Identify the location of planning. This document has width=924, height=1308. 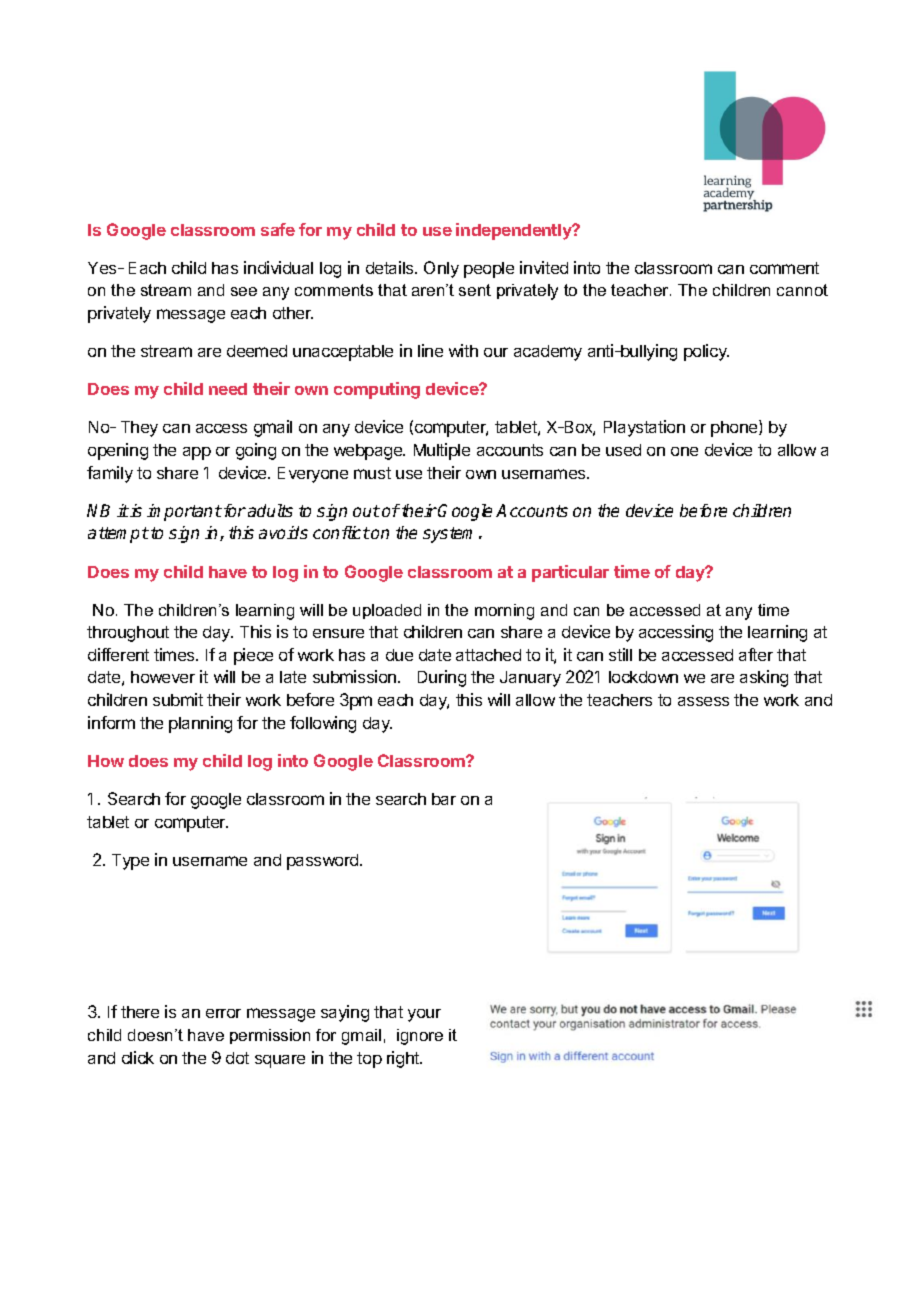
(200, 724).
